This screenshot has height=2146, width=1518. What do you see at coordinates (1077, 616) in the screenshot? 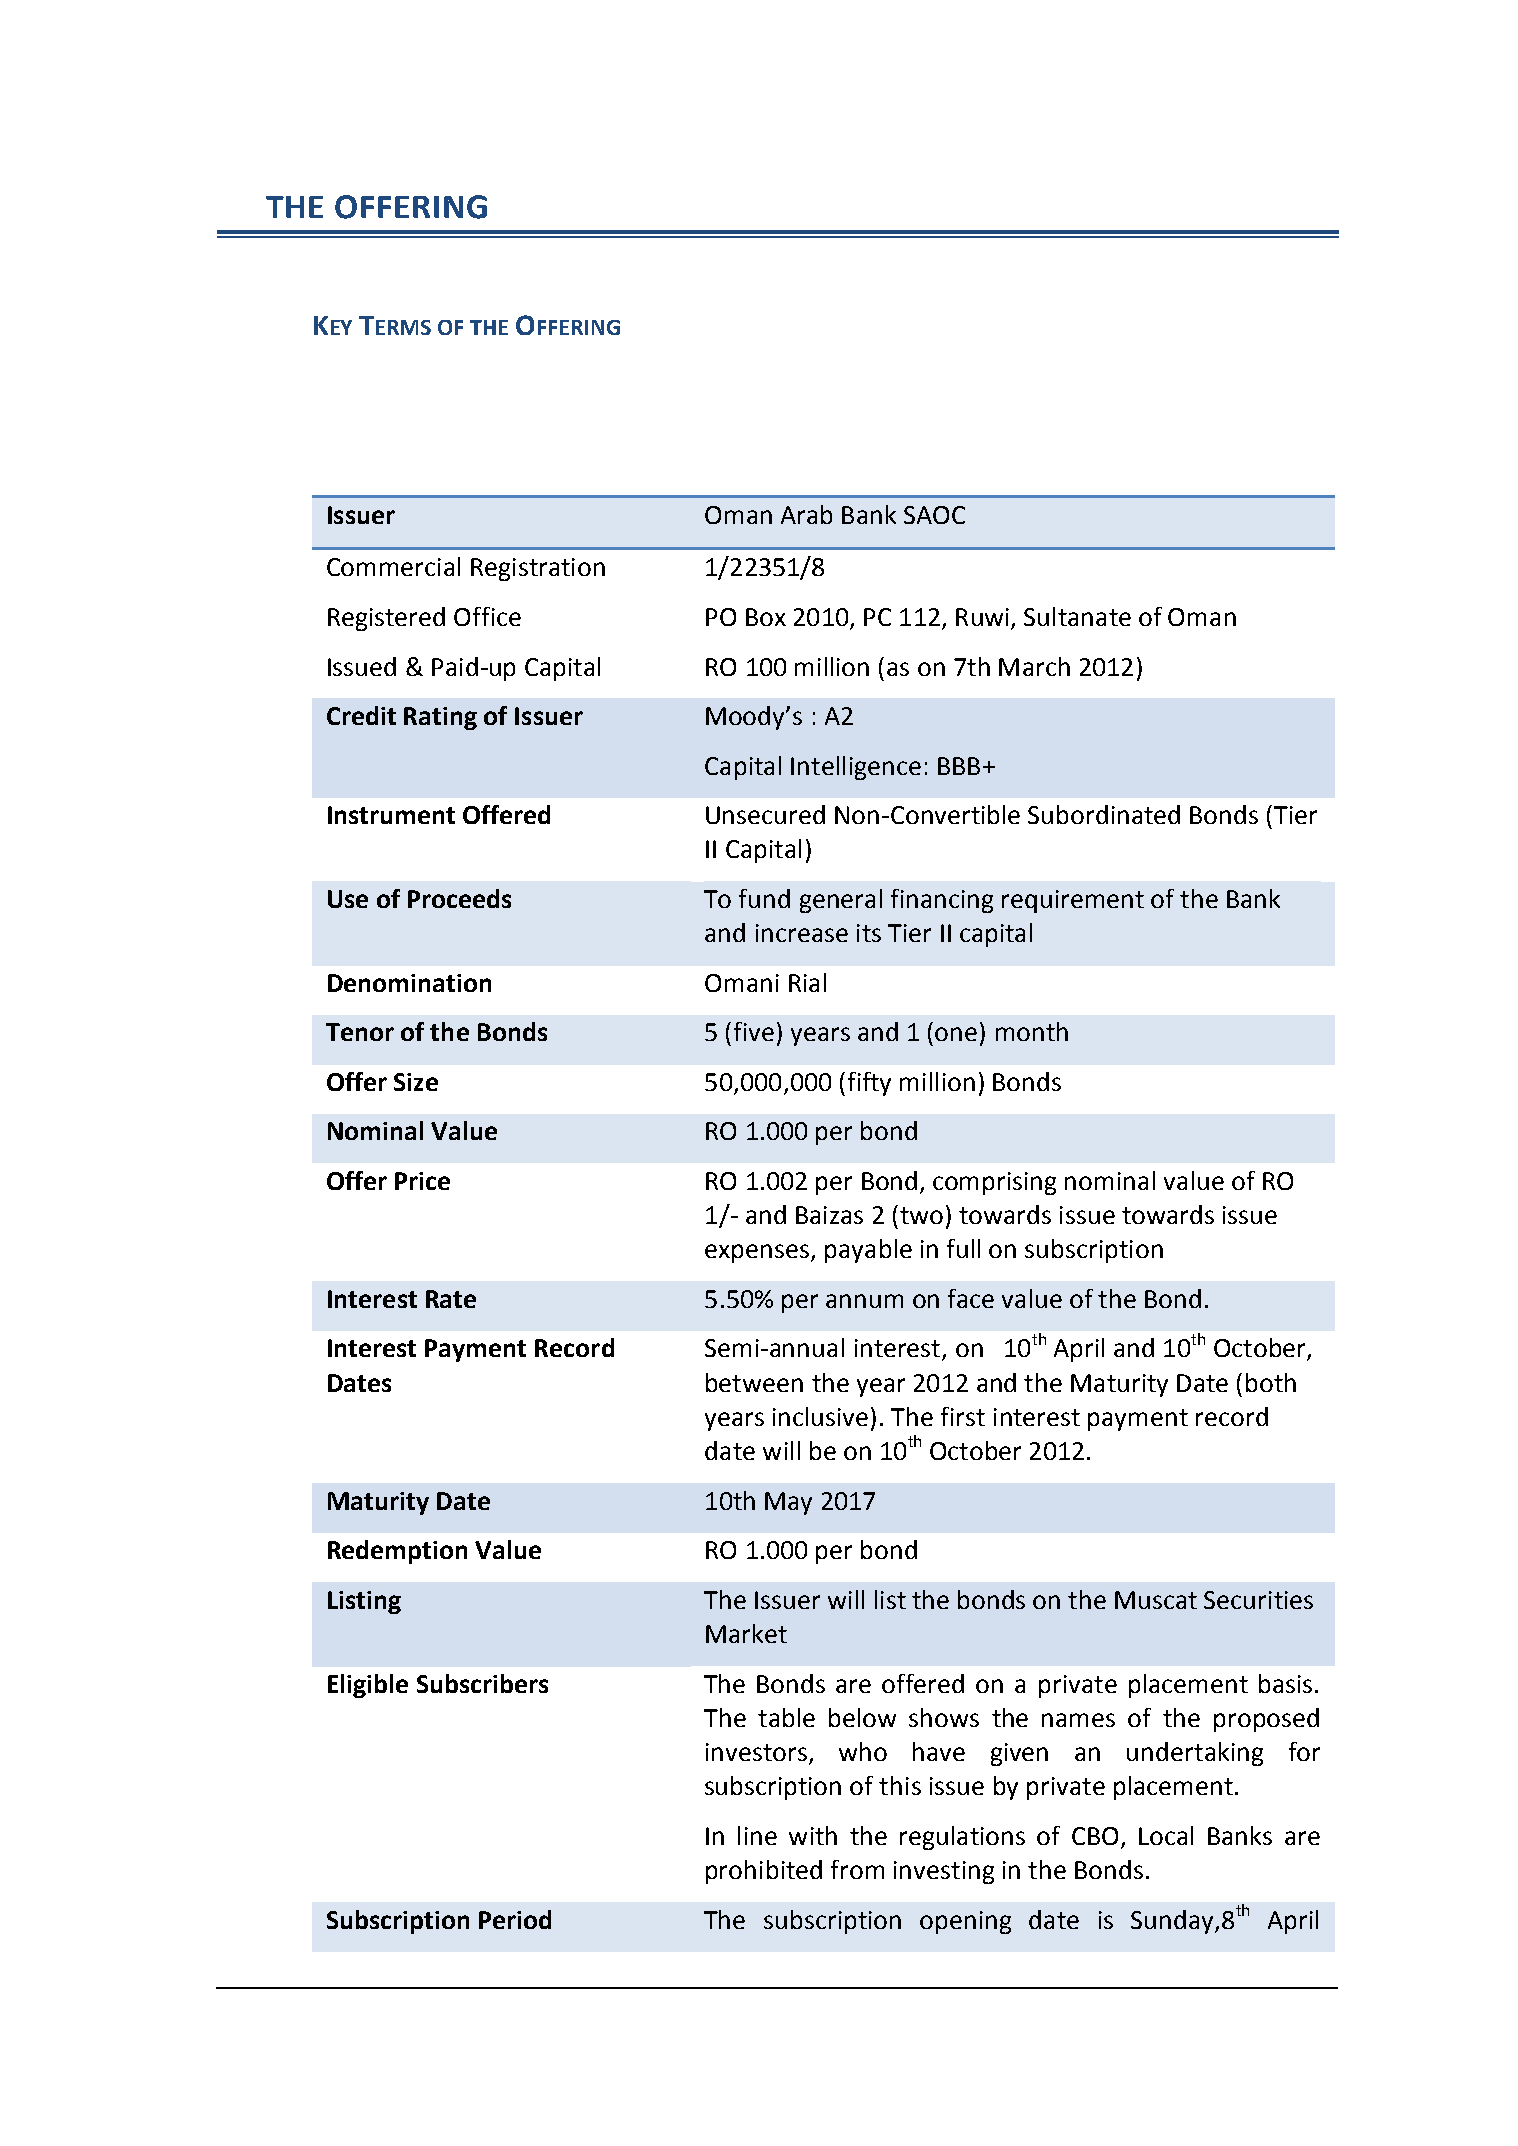
I see `Sultanate` at bounding box center [1077, 616].
